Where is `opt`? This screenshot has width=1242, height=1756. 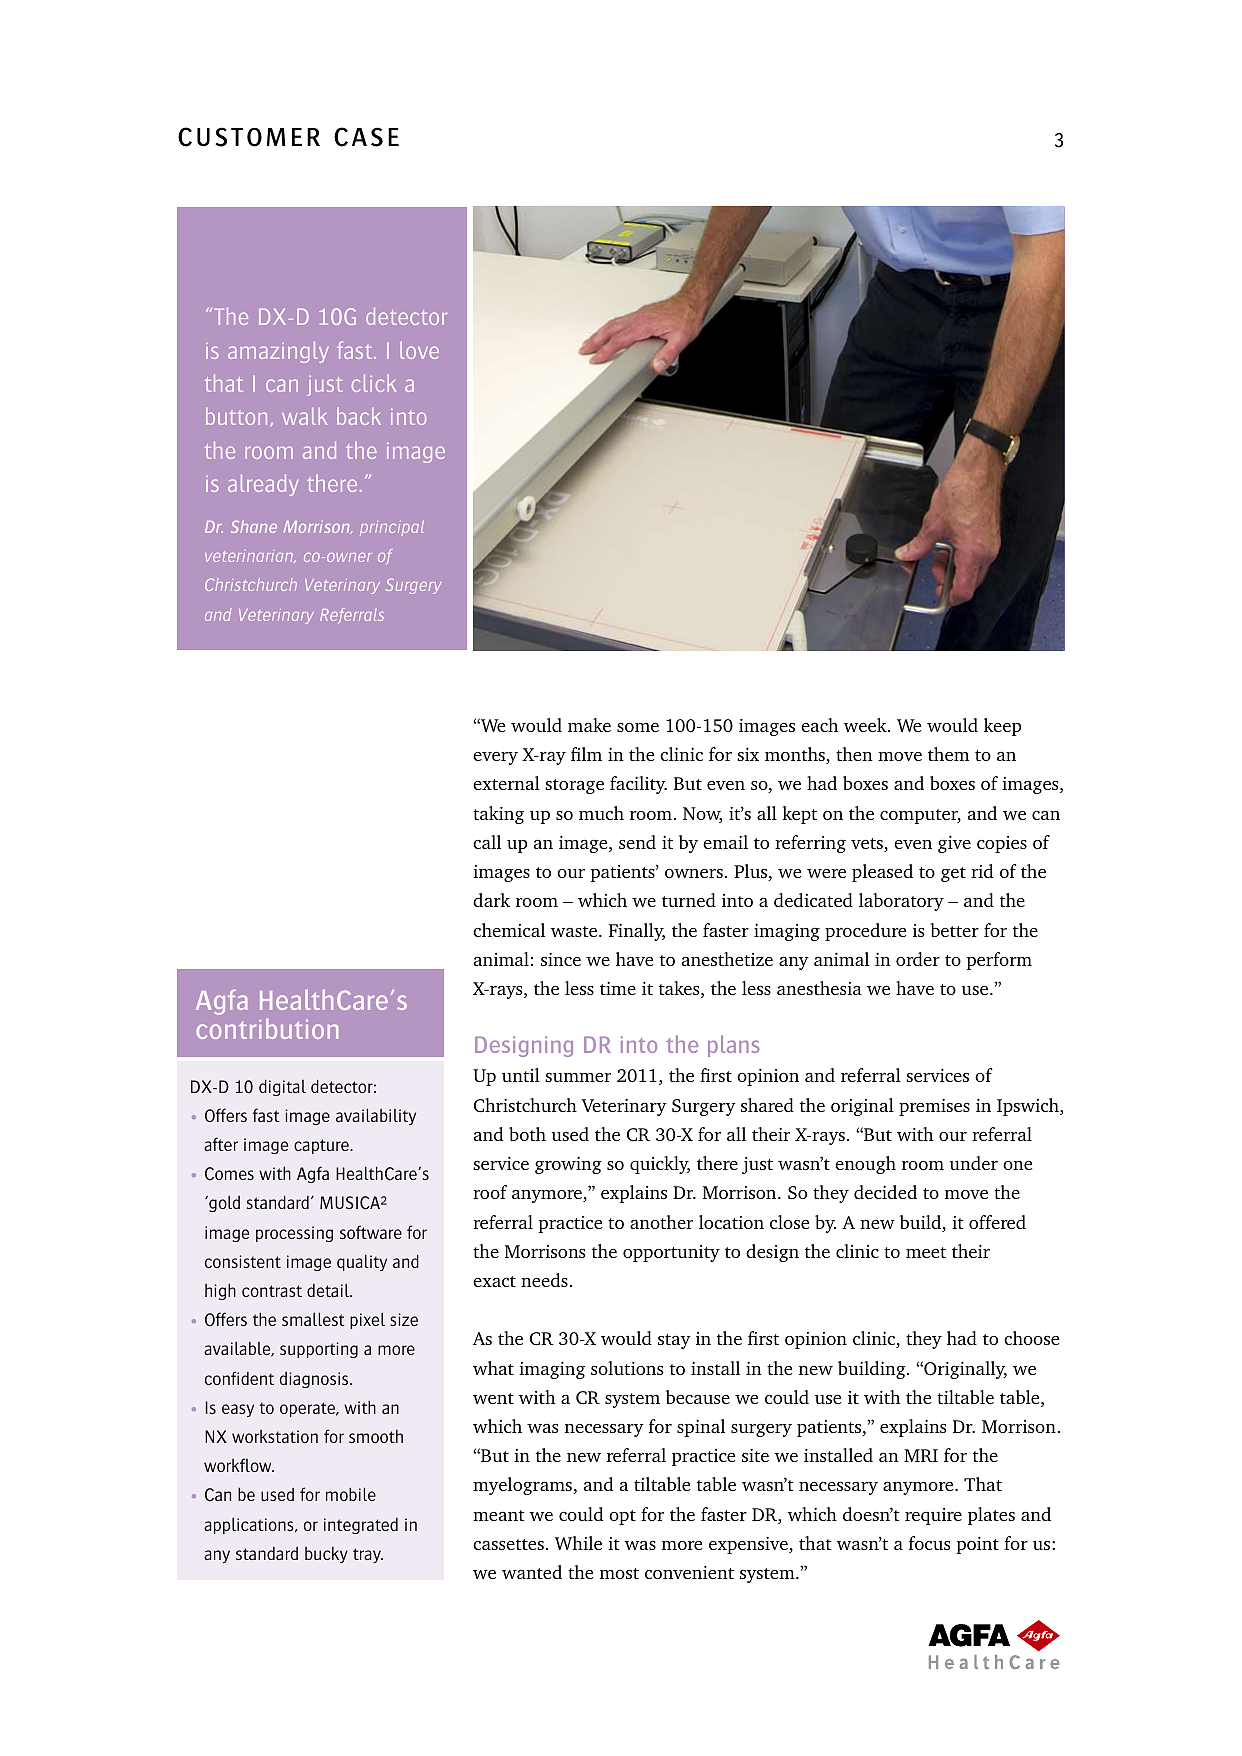
opt is located at coordinates (622, 1517).
